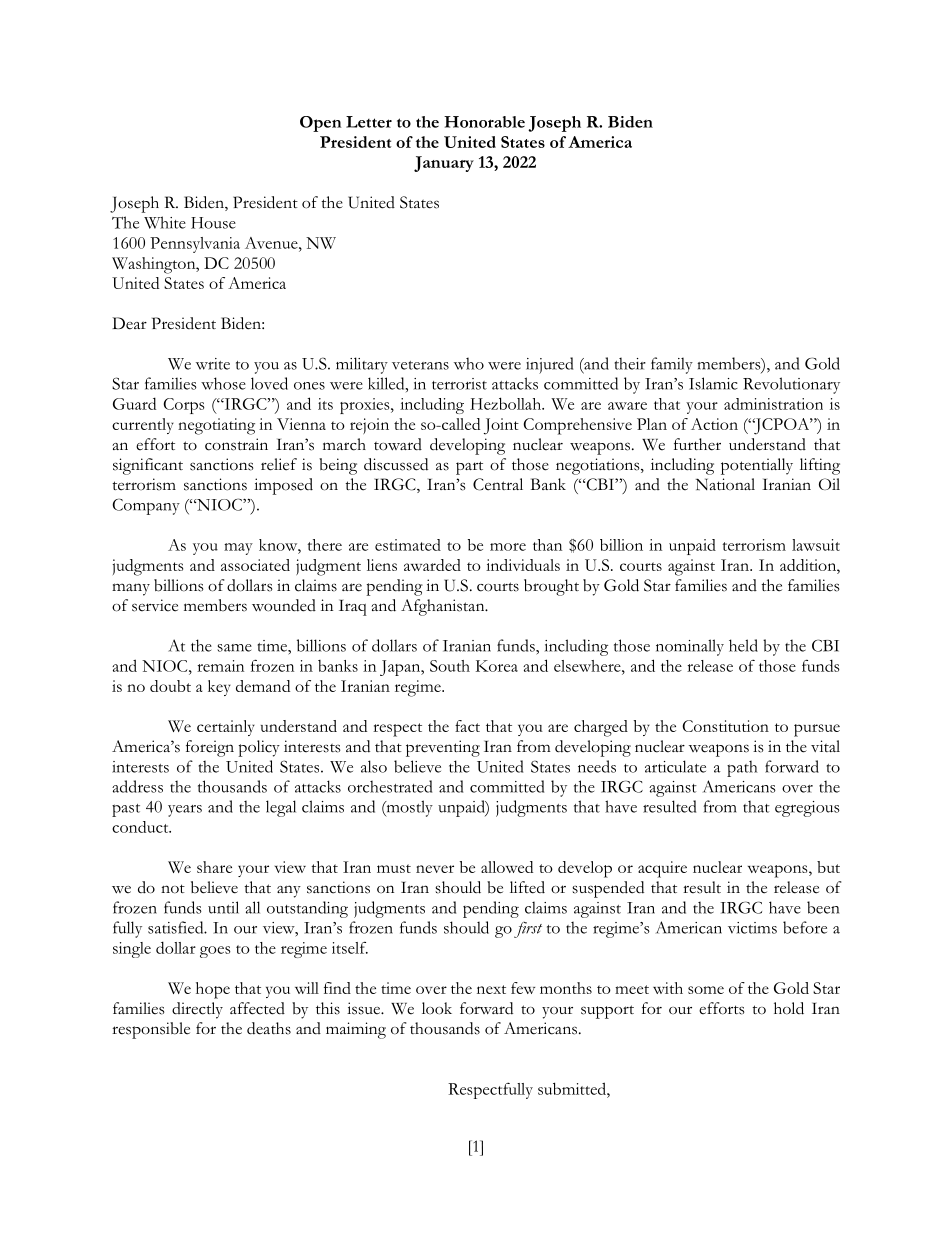 The width and height of the document is (952, 1233). What do you see at coordinates (672, 365) in the document?
I see `family` at bounding box center [672, 365].
